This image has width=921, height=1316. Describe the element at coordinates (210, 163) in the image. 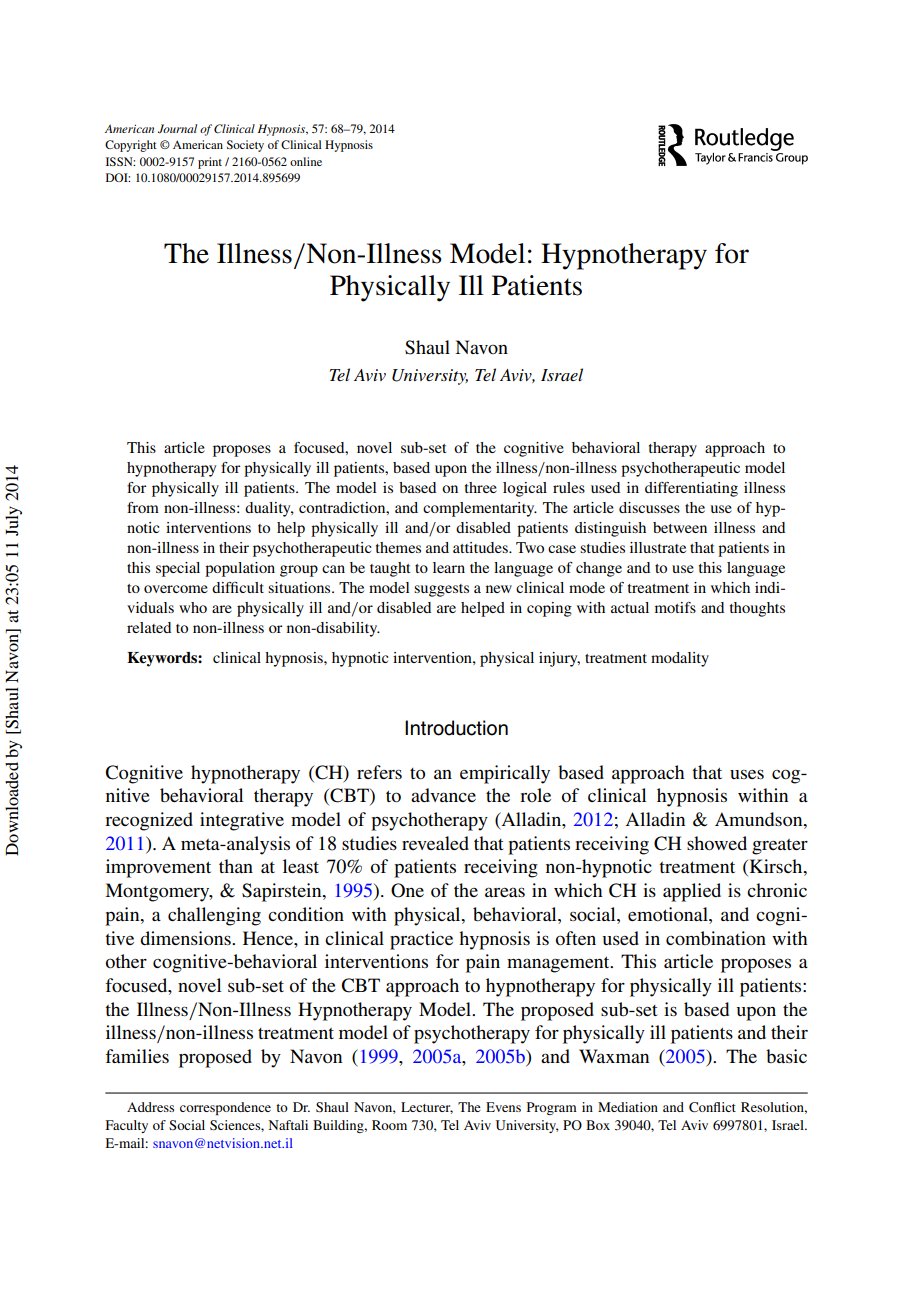

I see `print` at that location.
